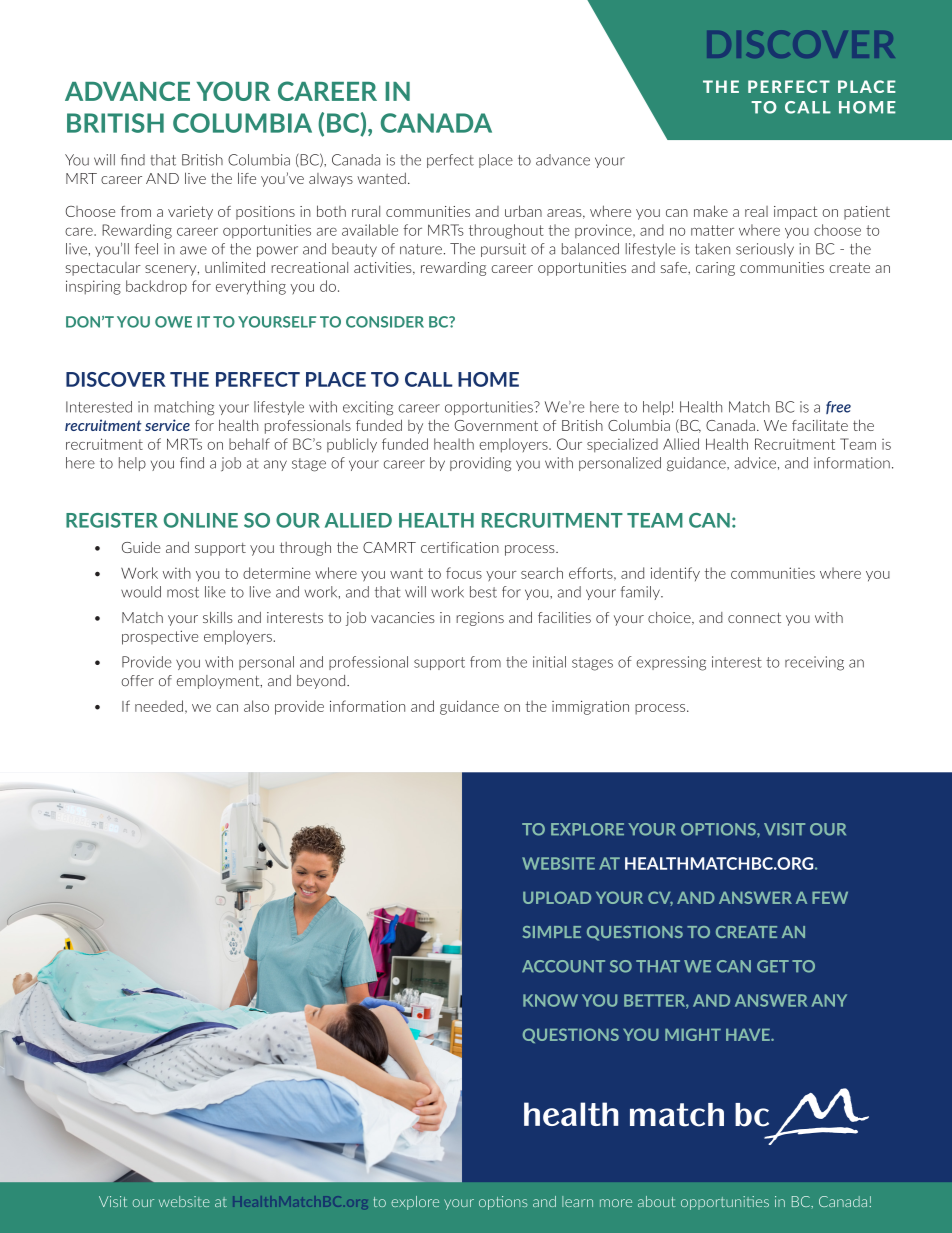 The height and width of the screenshot is (1233, 952). Describe the element at coordinates (523, 211) in the screenshot. I see `urban` at that location.
